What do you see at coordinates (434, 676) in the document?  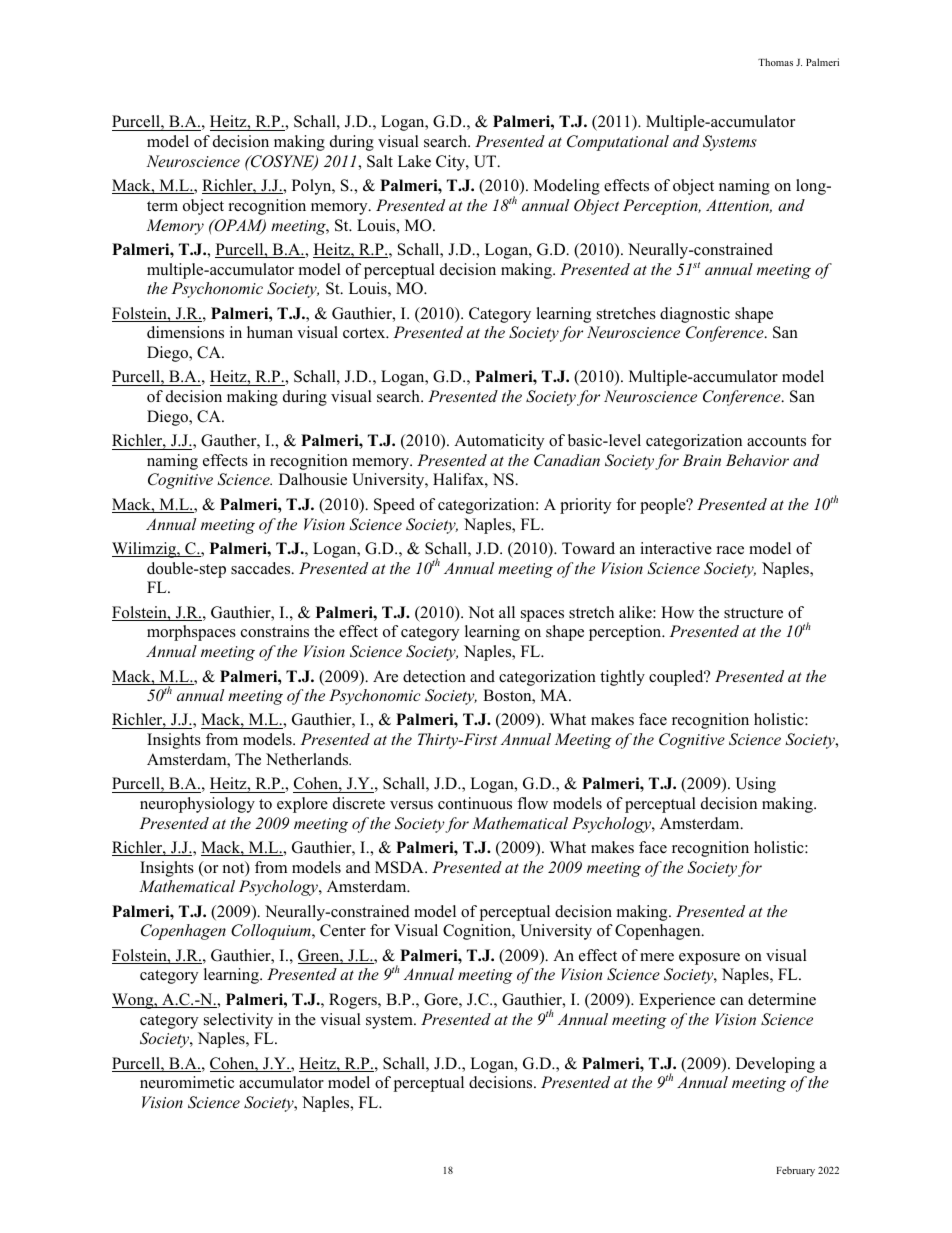 I see `detection` at bounding box center [434, 676].
